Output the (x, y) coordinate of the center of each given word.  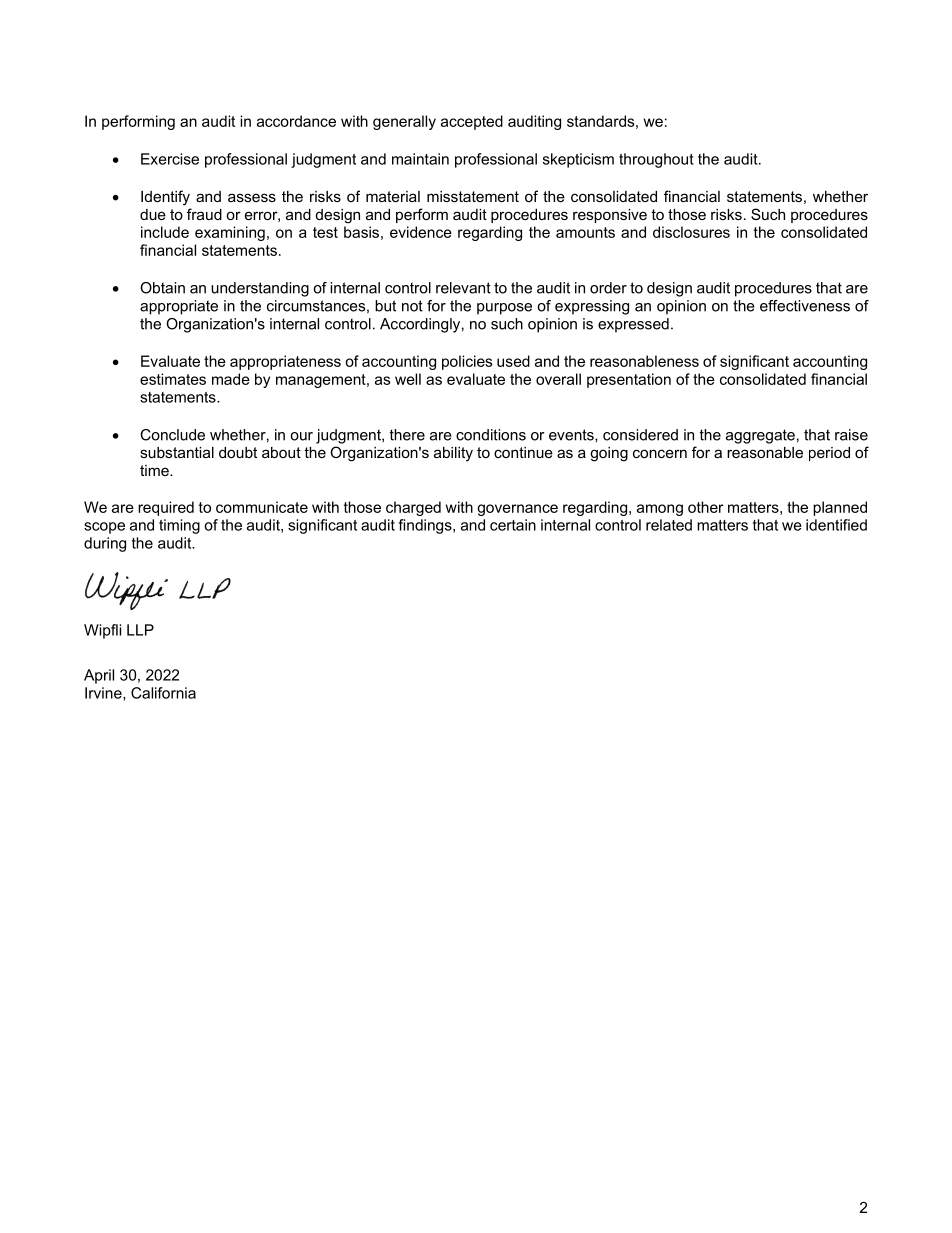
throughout (656, 160)
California (163, 693)
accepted (472, 122)
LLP (140, 630)
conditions (491, 435)
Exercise (170, 159)
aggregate (760, 436)
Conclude (172, 435)
